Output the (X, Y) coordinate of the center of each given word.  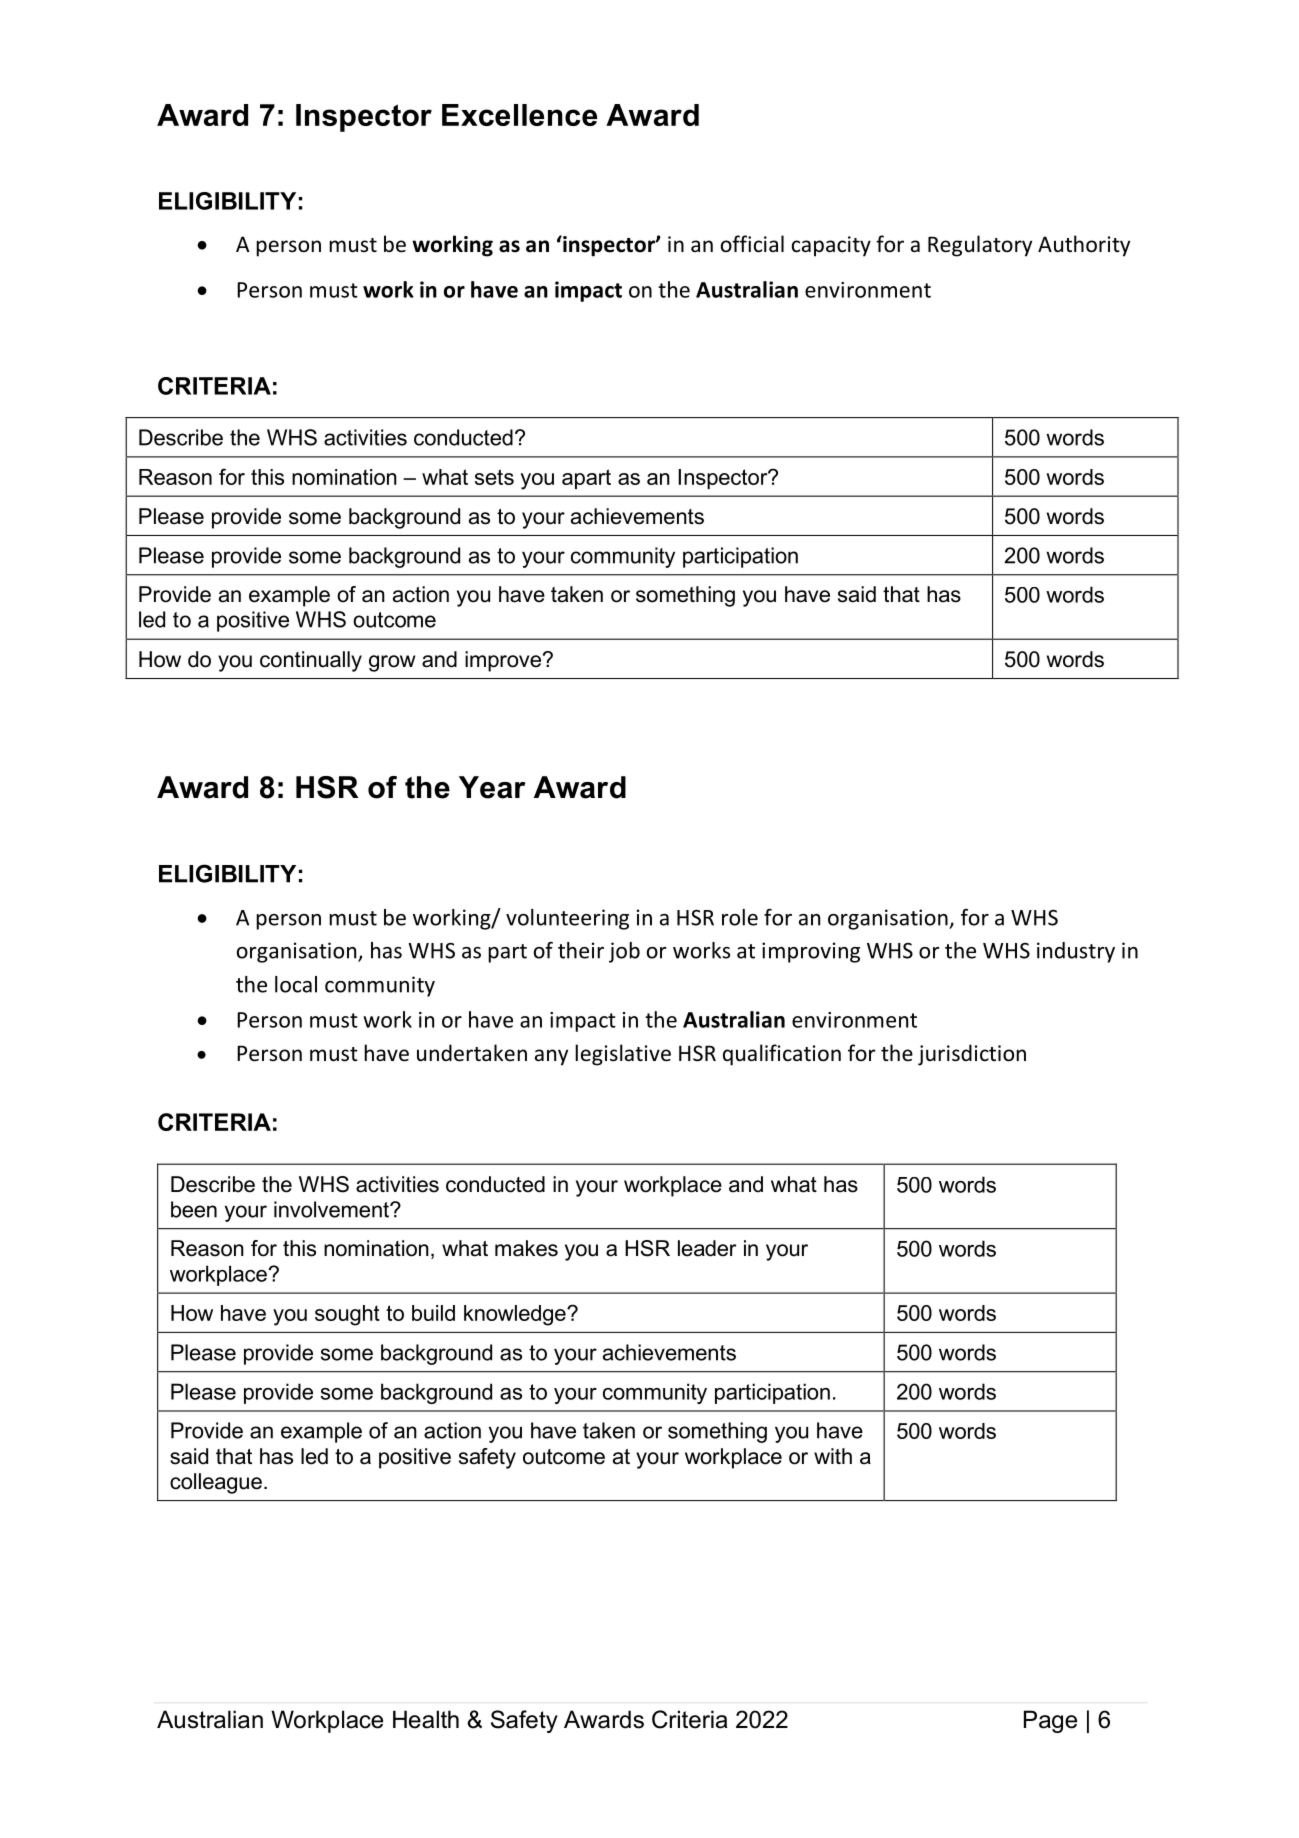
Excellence (519, 115)
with (833, 1456)
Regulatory (980, 246)
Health (426, 1719)
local (296, 984)
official (752, 244)
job (624, 952)
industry (1076, 952)
